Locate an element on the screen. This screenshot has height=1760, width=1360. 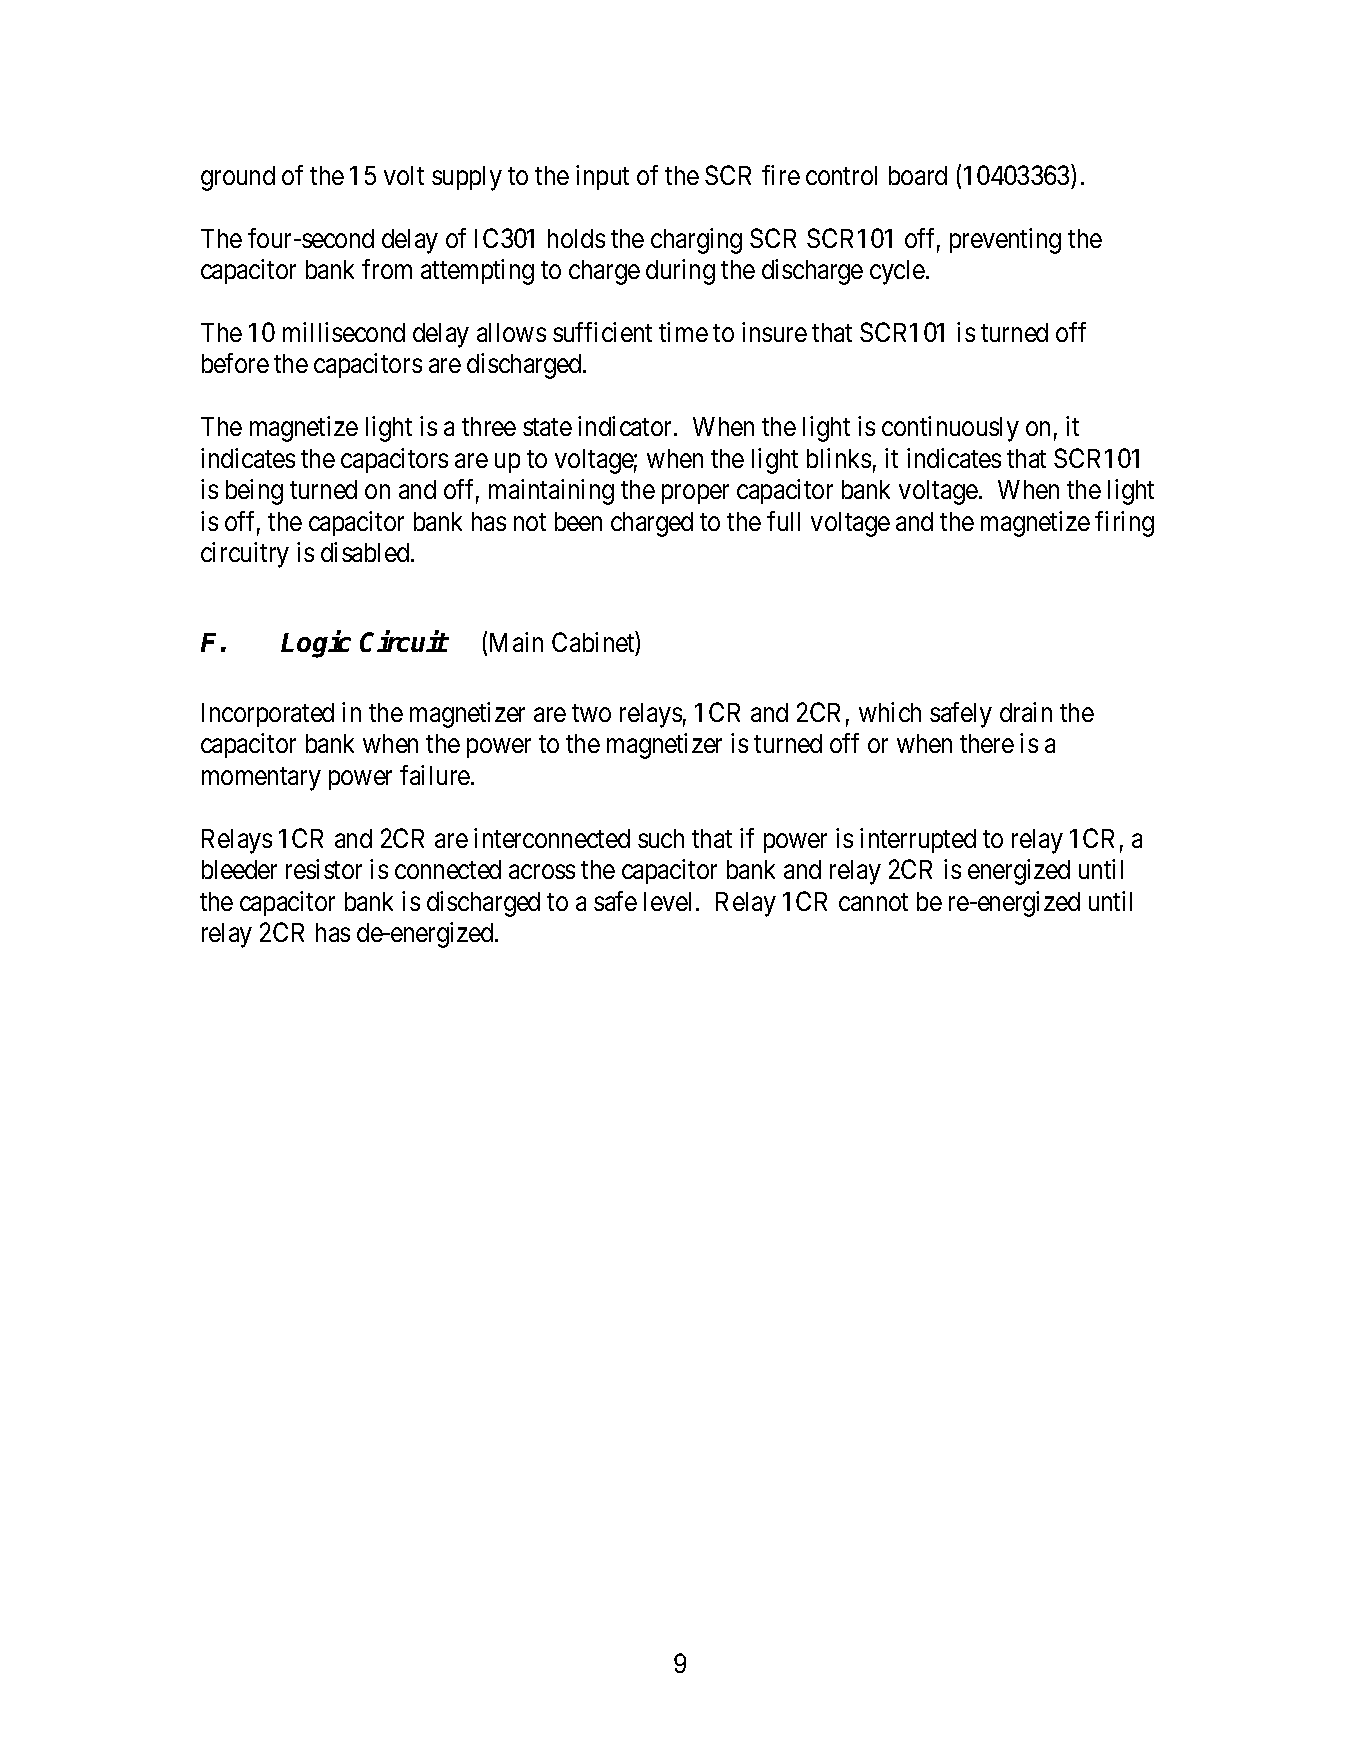
interrupted is located at coordinates (918, 840).
